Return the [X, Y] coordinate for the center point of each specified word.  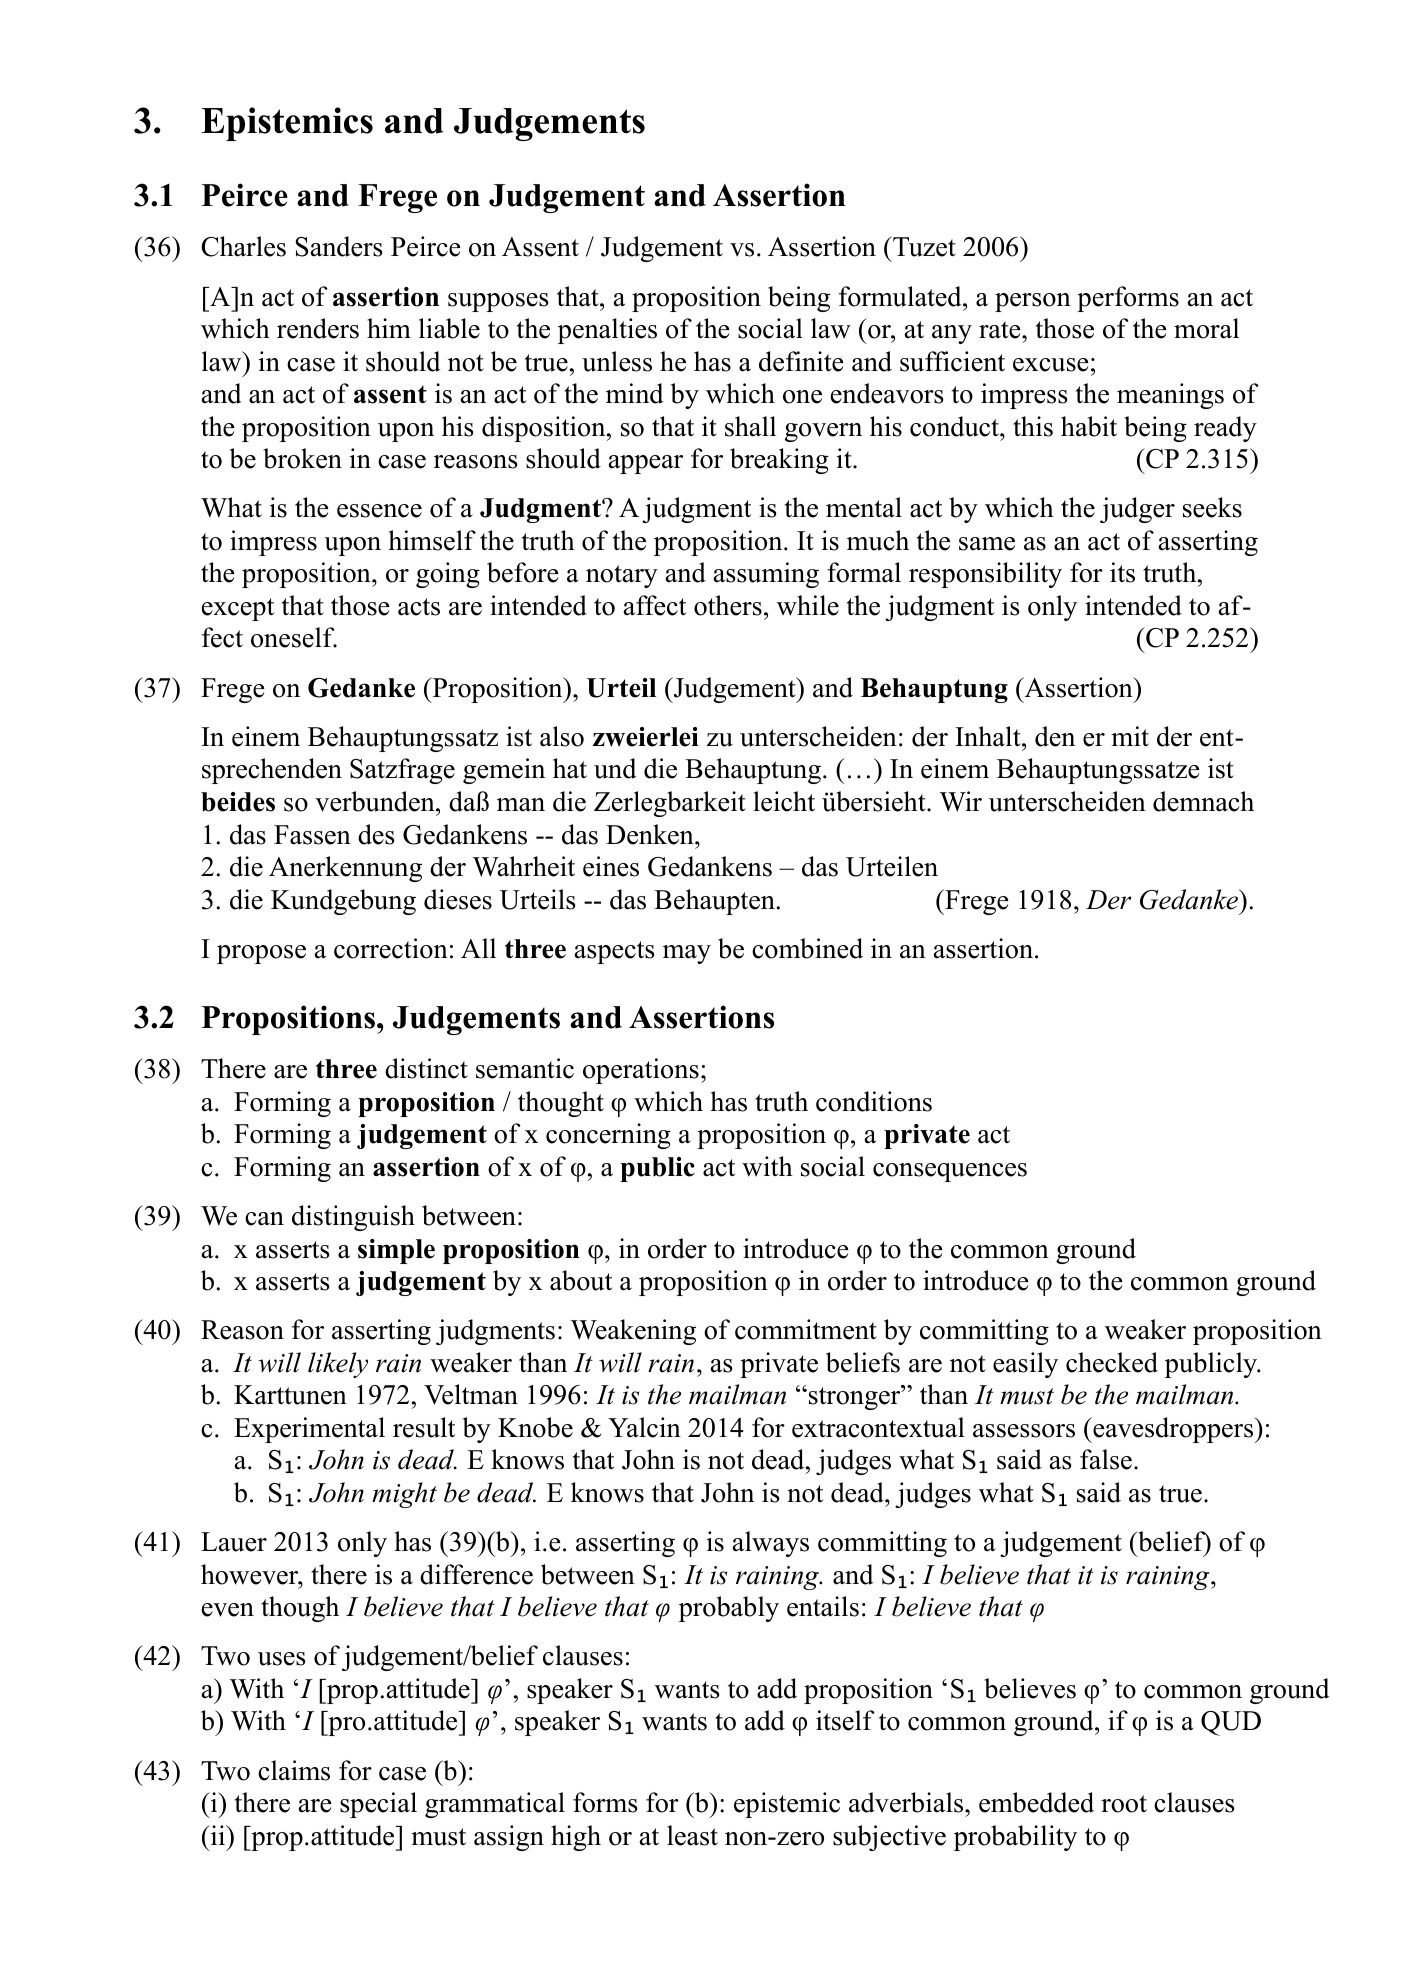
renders [318, 328]
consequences [950, 1172]
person [1033, 302]
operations [641, 1071]
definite [801, 361]
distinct [426, 1068]
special [378, 1805]
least [692, 1835]
